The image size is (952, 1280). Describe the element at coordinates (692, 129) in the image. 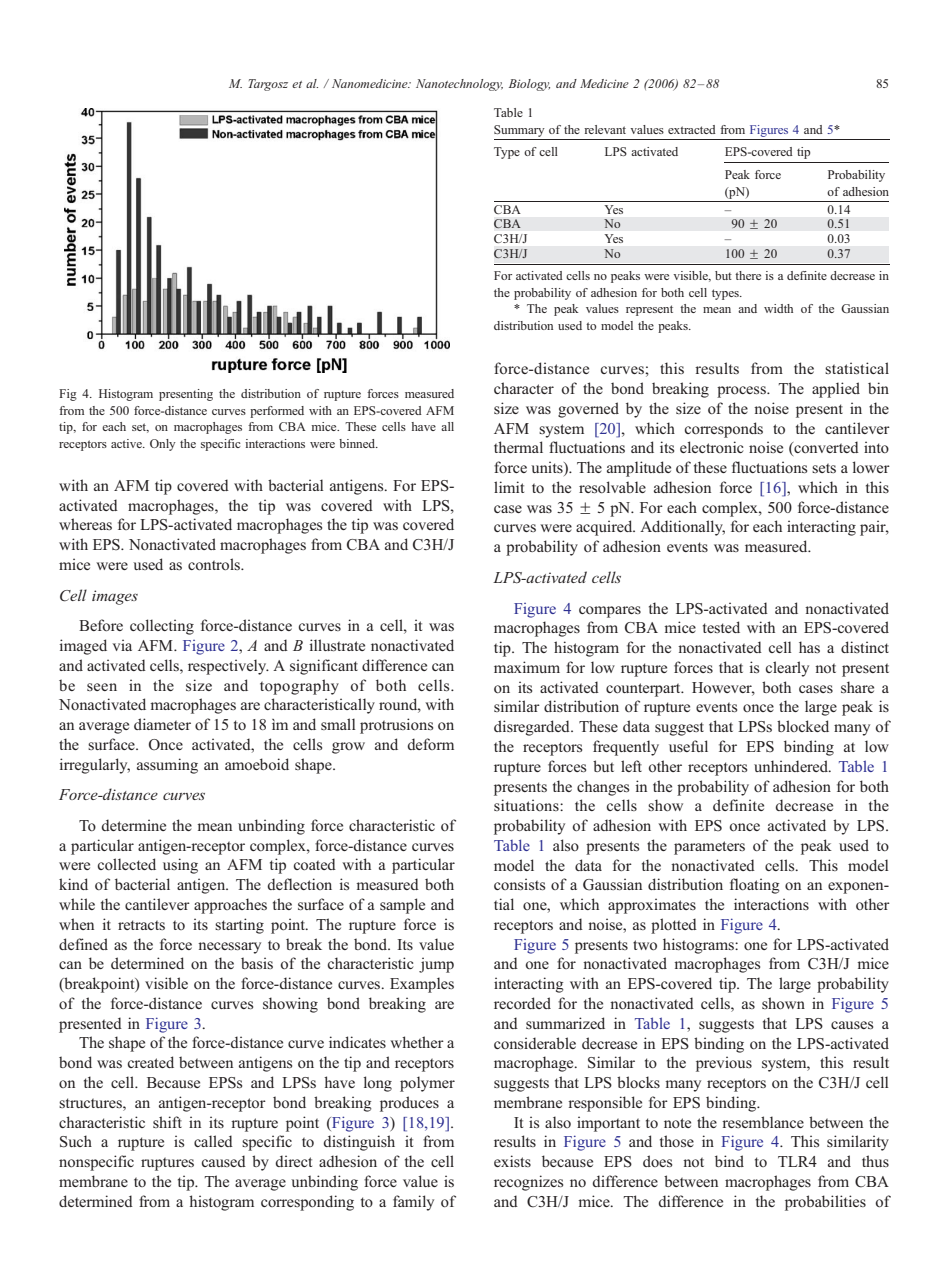

I see `extracted` at that location.
